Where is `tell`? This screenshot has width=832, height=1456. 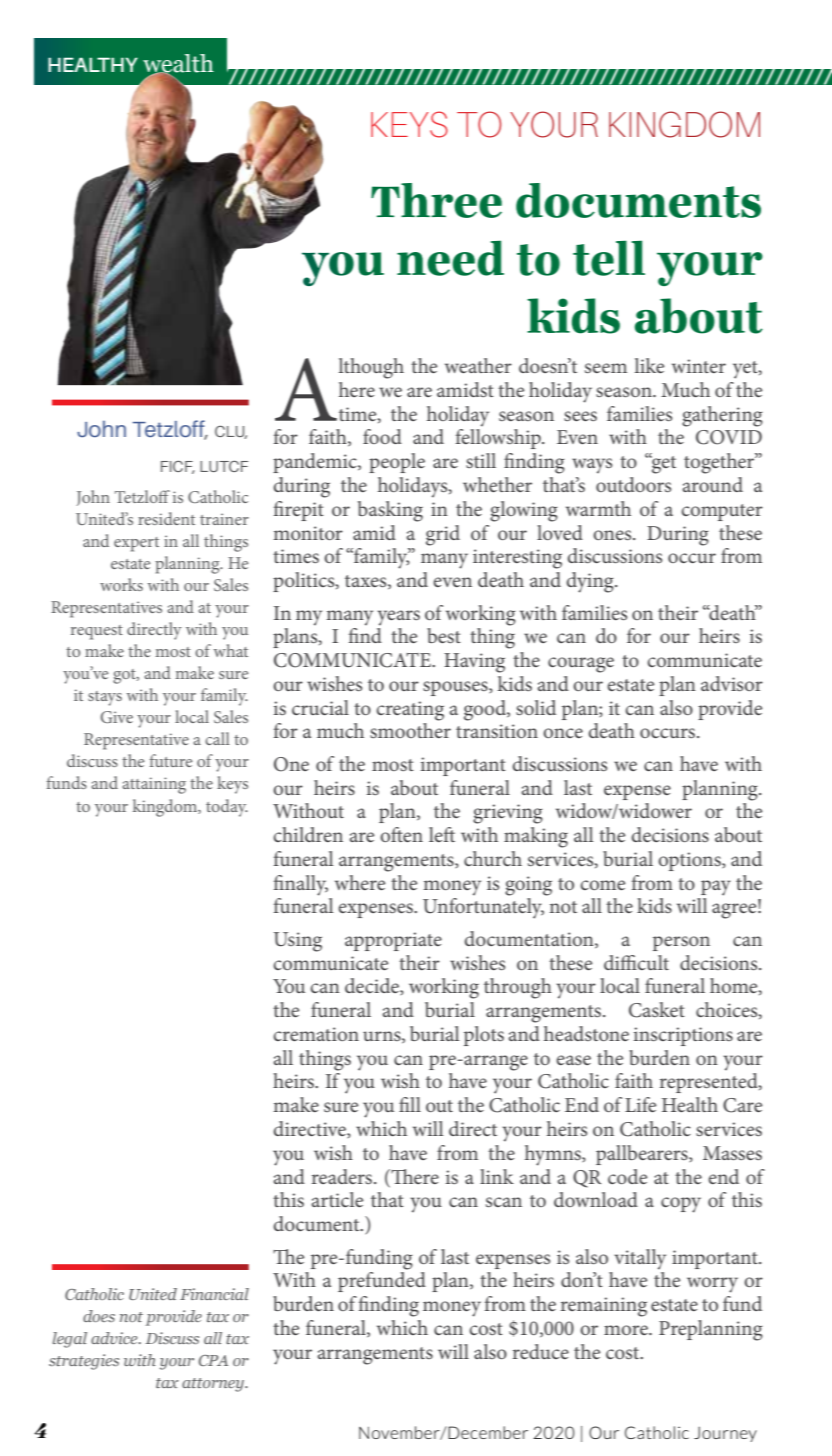
tell is located at coordinates (609, 258).
